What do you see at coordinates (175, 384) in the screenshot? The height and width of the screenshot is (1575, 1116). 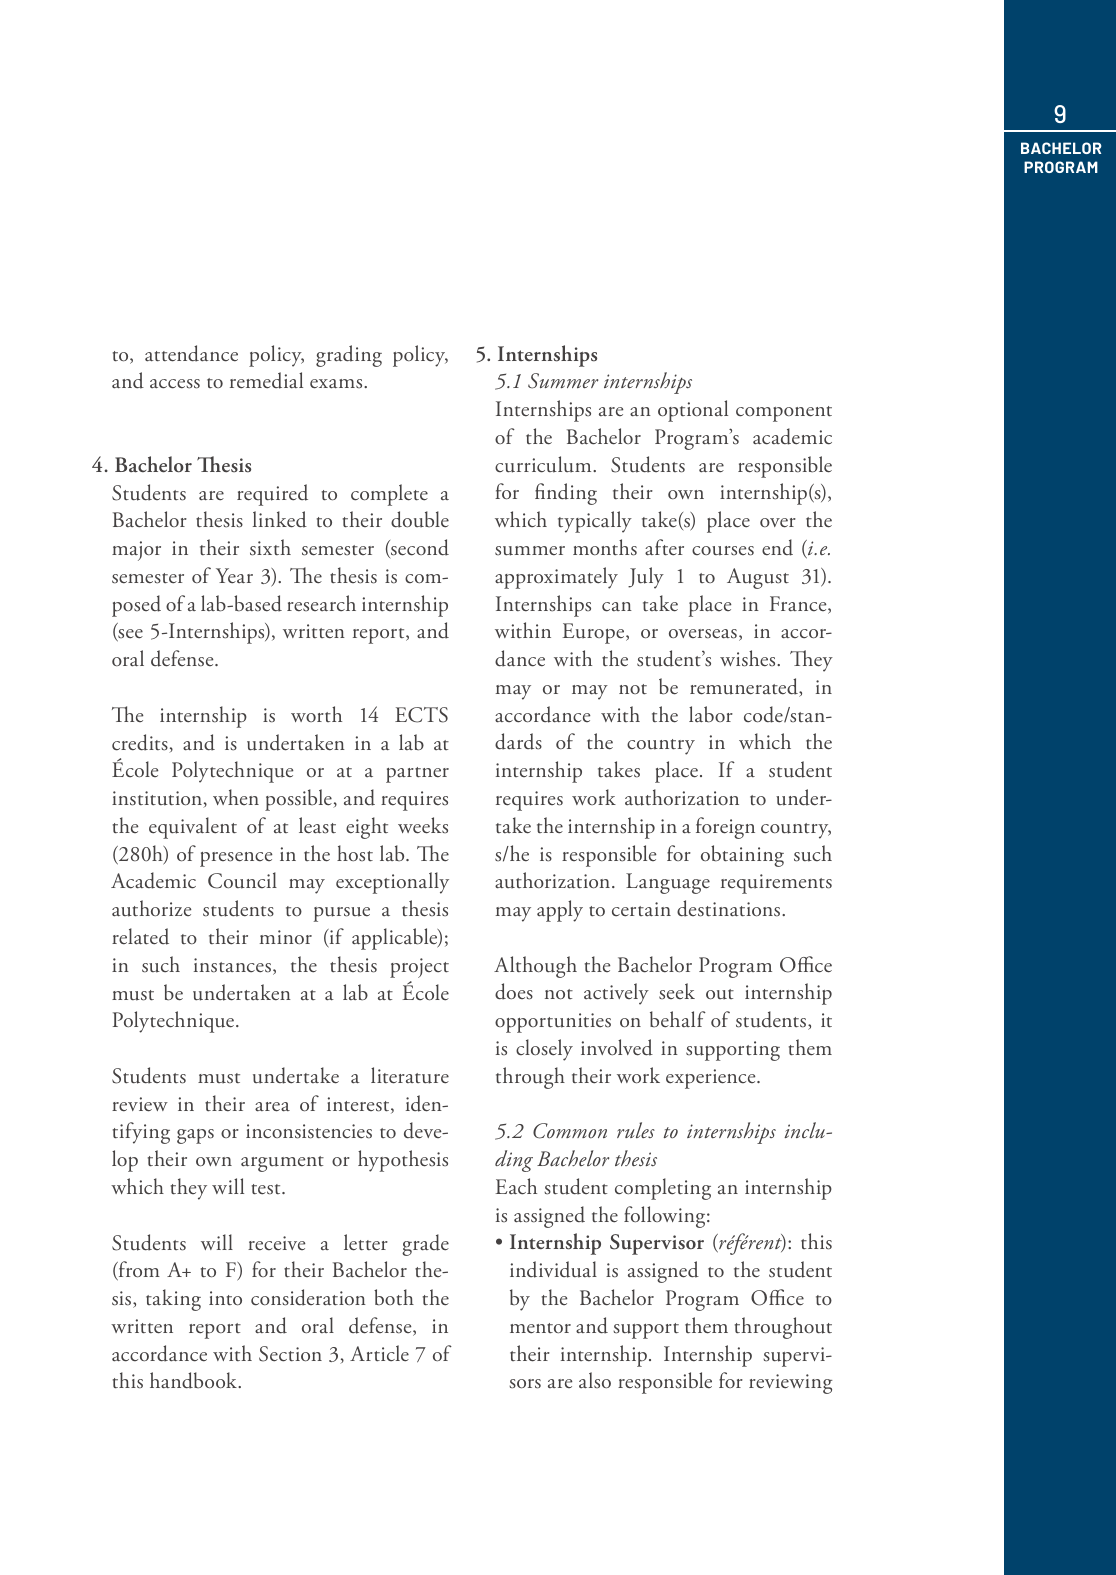 I see `access` at bounding box center [175, 384].
